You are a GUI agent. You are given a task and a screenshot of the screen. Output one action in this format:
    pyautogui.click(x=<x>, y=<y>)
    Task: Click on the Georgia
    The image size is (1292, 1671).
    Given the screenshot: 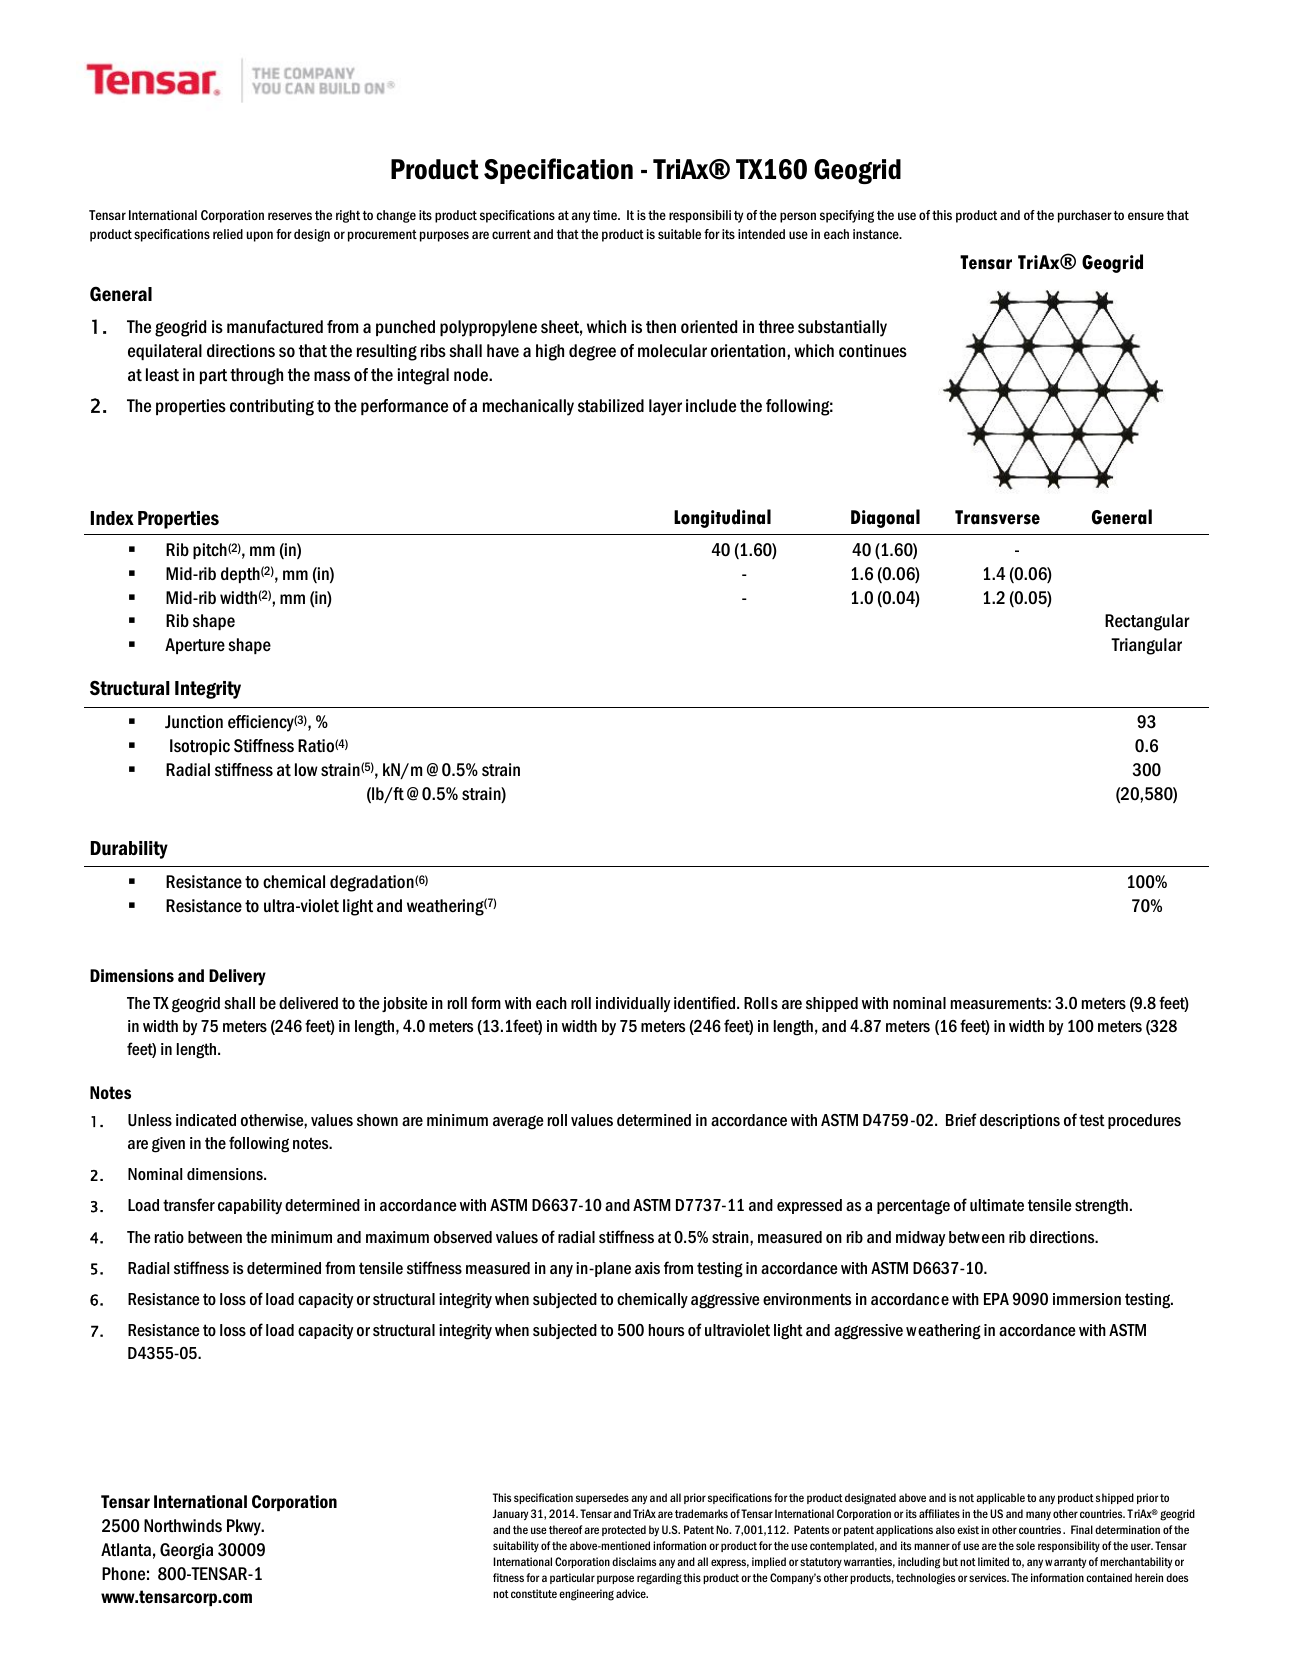 What is the action you would take?
    pyautogui.click(x=186, y=1551)
